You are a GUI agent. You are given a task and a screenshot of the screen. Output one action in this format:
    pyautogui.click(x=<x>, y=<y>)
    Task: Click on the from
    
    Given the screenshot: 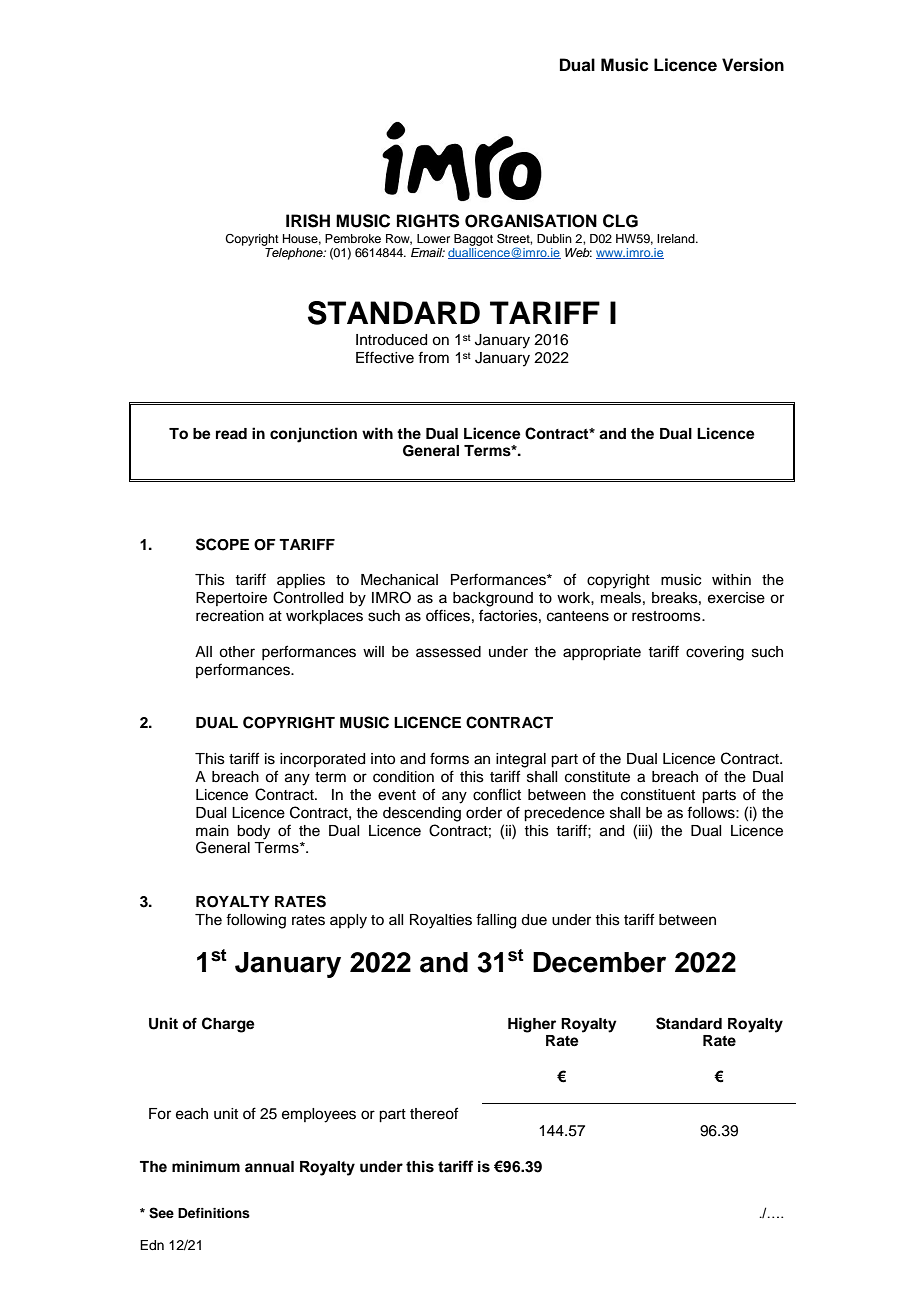 What is the action you would take?
    pyautogui.click(x=433, y=357)
